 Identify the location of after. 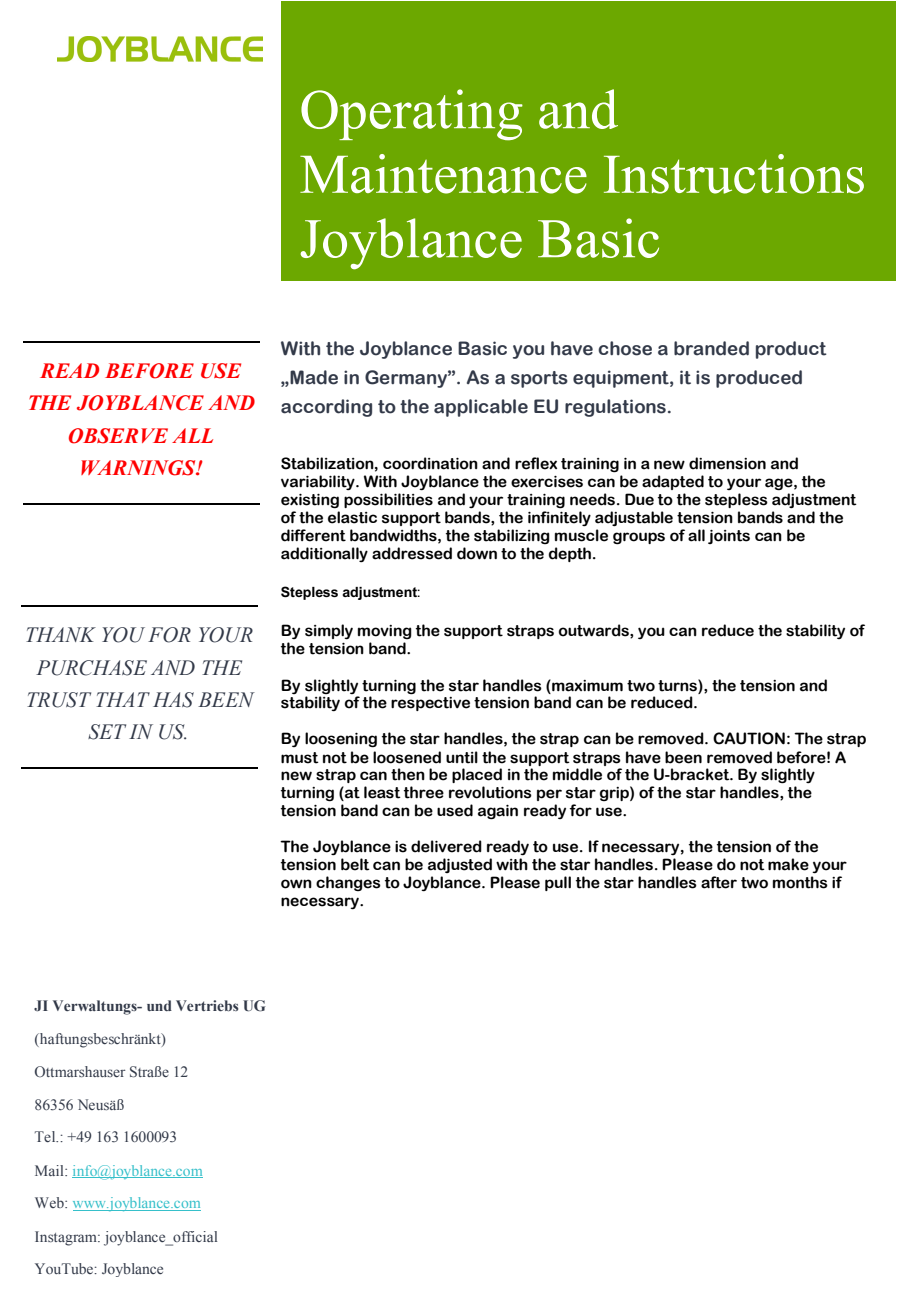
(719, 882).
